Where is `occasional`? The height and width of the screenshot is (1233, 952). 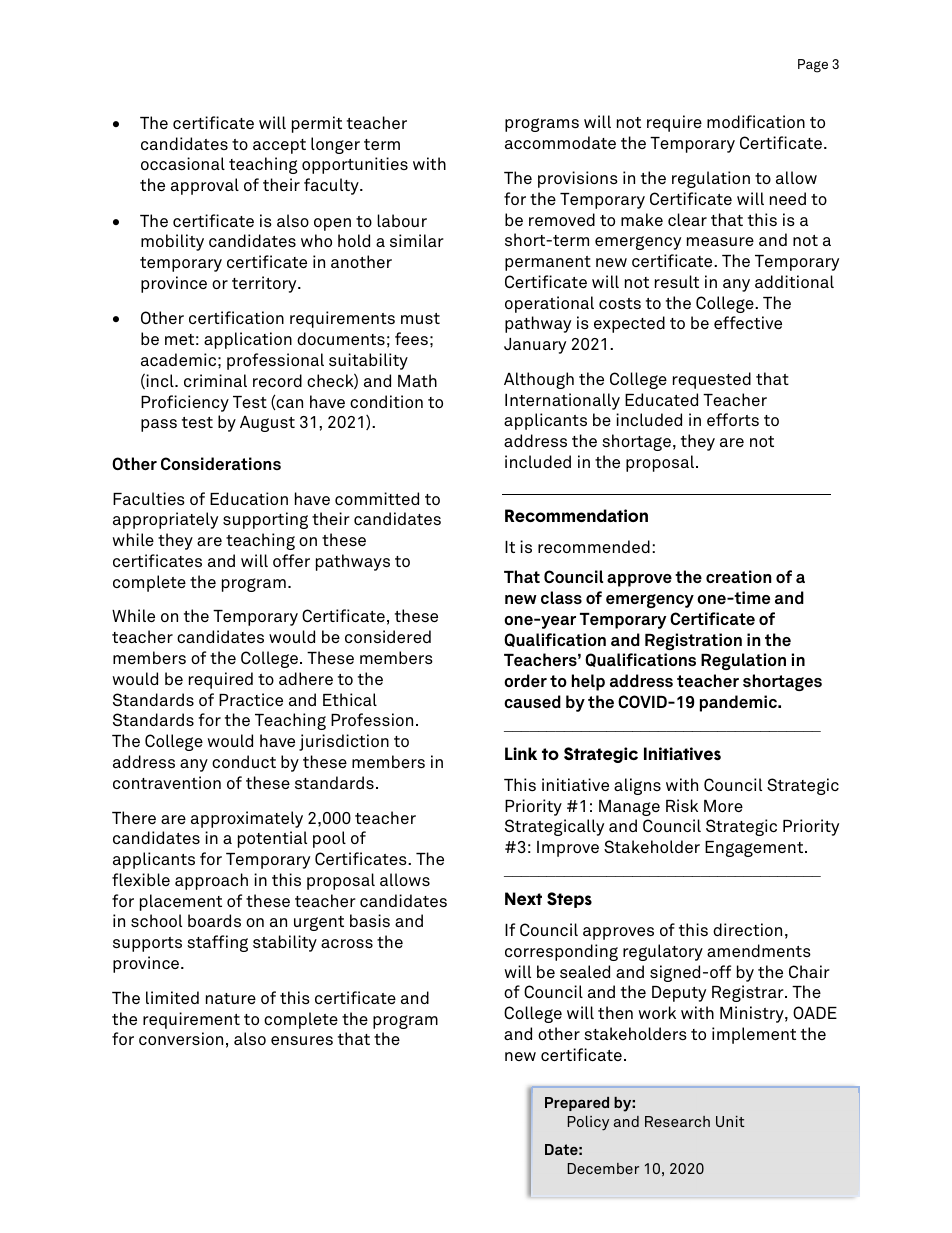
occasional is located at coordinates (183, 163).
